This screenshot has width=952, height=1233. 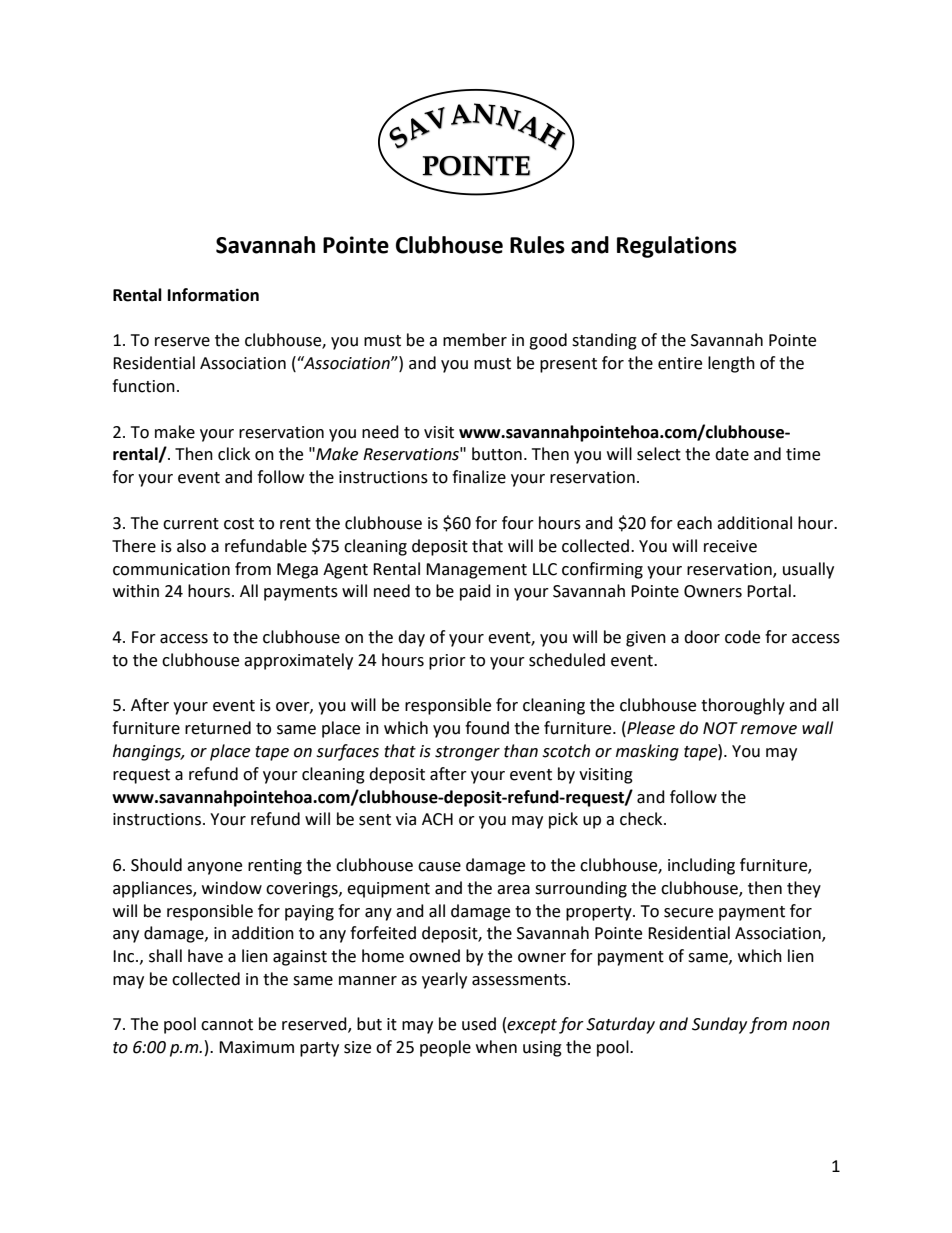 What do you see at coordinates (677, 247) in the screenshot?
I see `Regulations` at bounding box center [677, 247].
